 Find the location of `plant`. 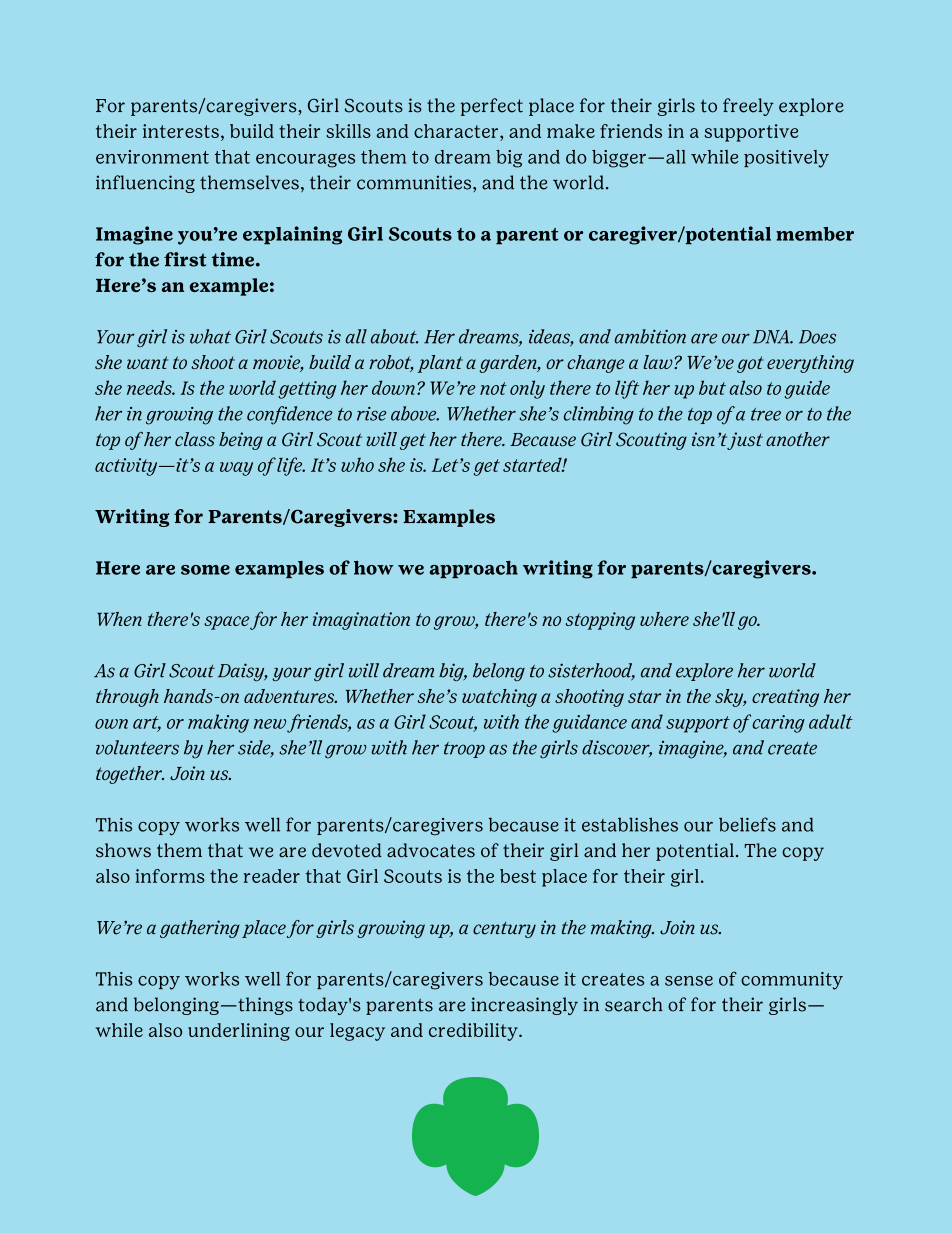

plant is located at coordinates (440, 364).
